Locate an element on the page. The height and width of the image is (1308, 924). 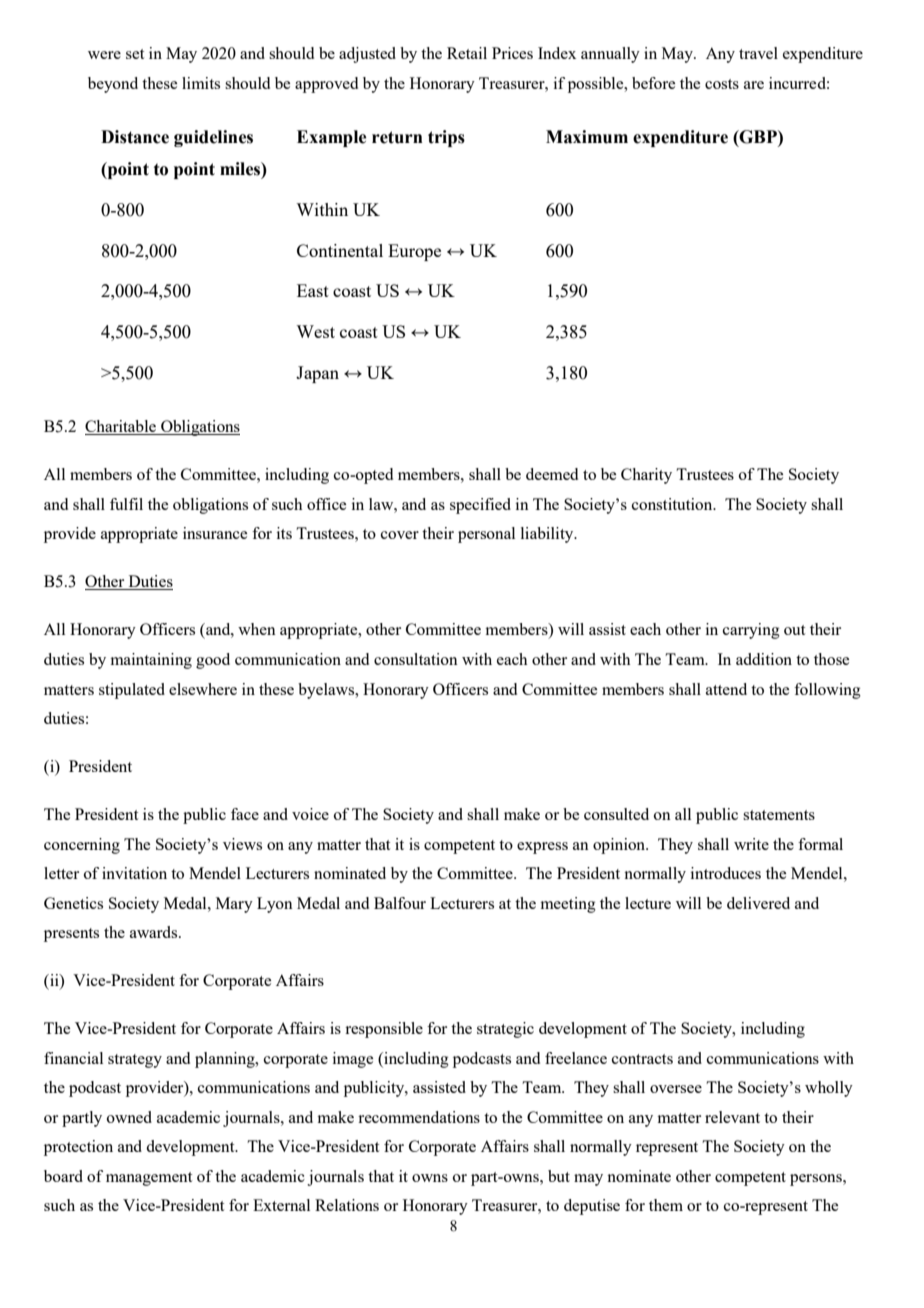
delivered is located at coordinates (758, 903).
